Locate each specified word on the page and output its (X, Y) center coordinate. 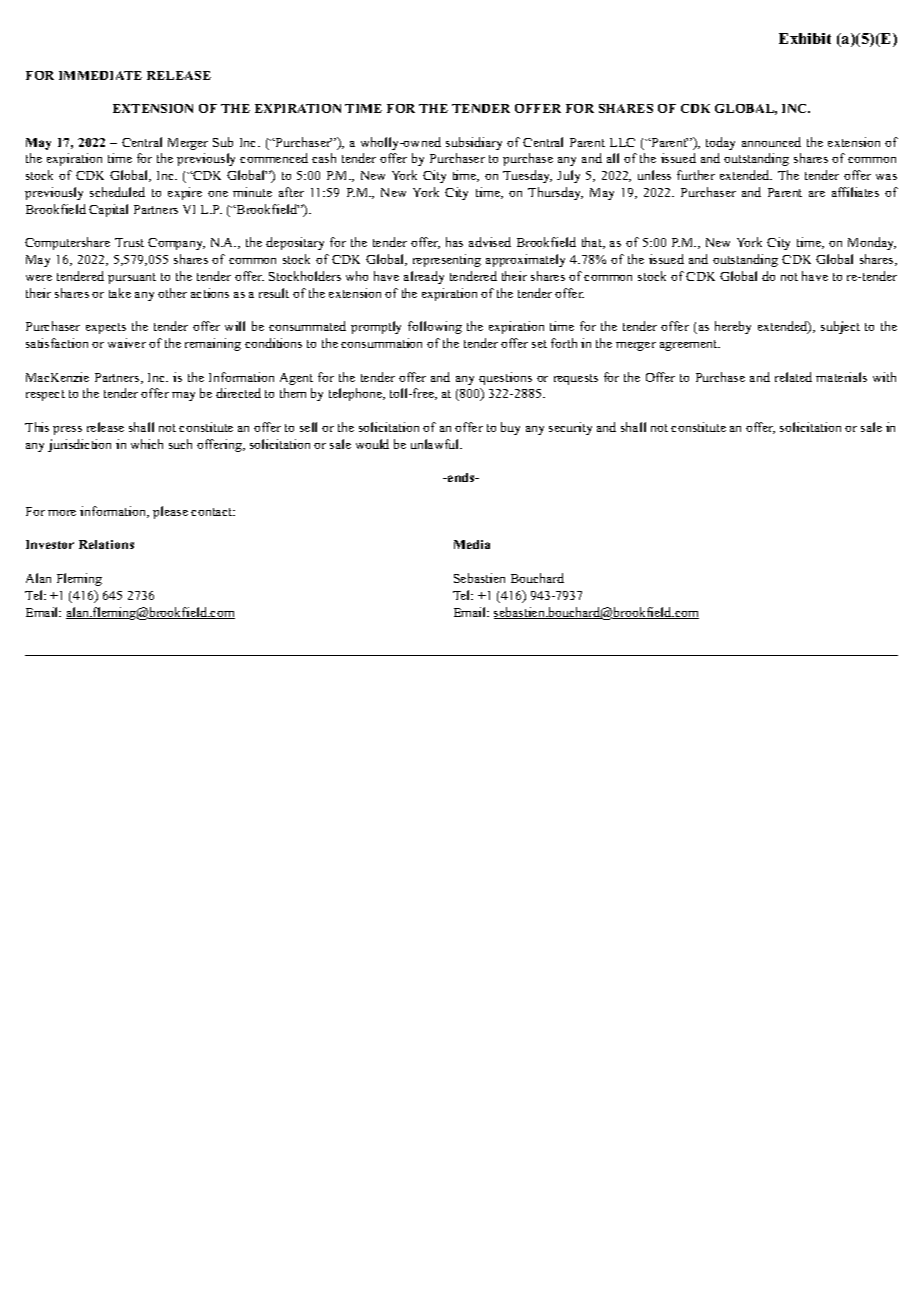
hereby (733, 327)
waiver (127, 343)
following (435, 327)
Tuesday (527, 176)
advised (490, 242)
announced (771, 142)
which (147, 444)
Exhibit (805, 38)
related (793, 377)
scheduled (117, 192)
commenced (274, 158)
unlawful (436, 444)
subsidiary (474, 143)
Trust (129, 242)
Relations (106, 544)
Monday (872, 243)
